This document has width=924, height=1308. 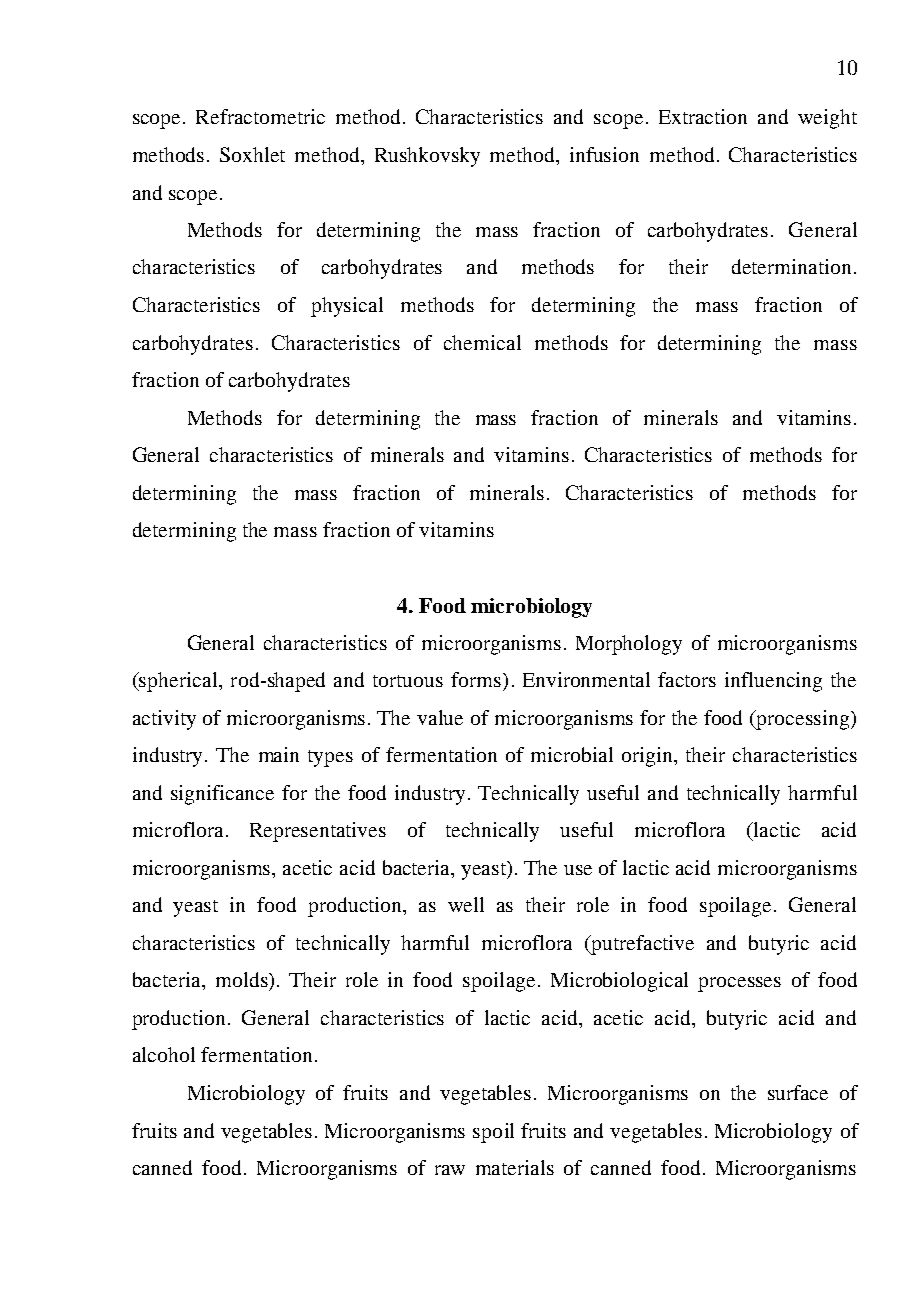 What do you see at coordinates (477, 679) in the document?
I see `forms` at bounding box center [477, 679].
